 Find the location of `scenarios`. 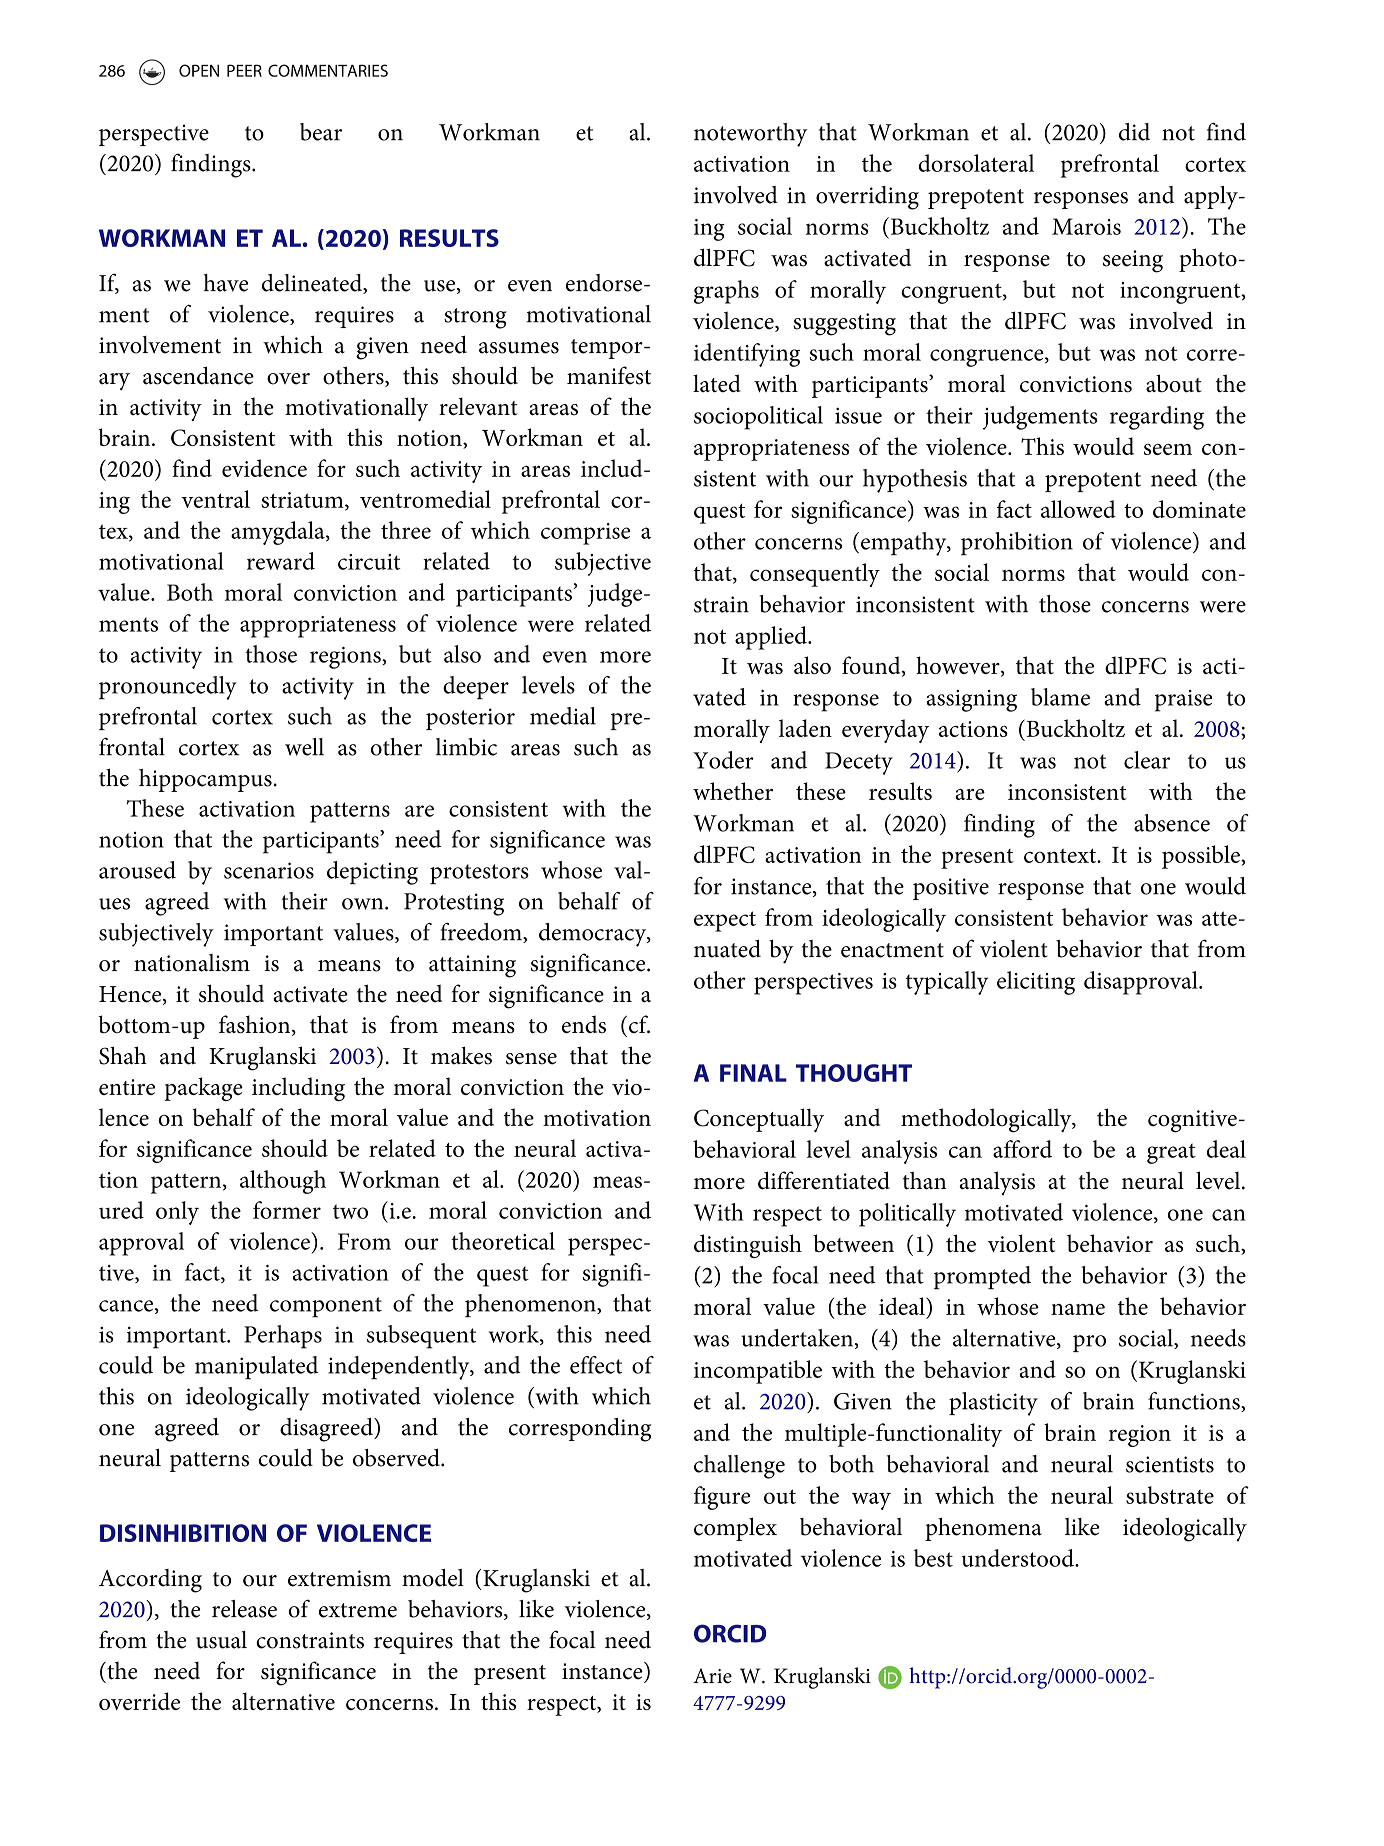

scenarios is located at coordinates (269, 870).
